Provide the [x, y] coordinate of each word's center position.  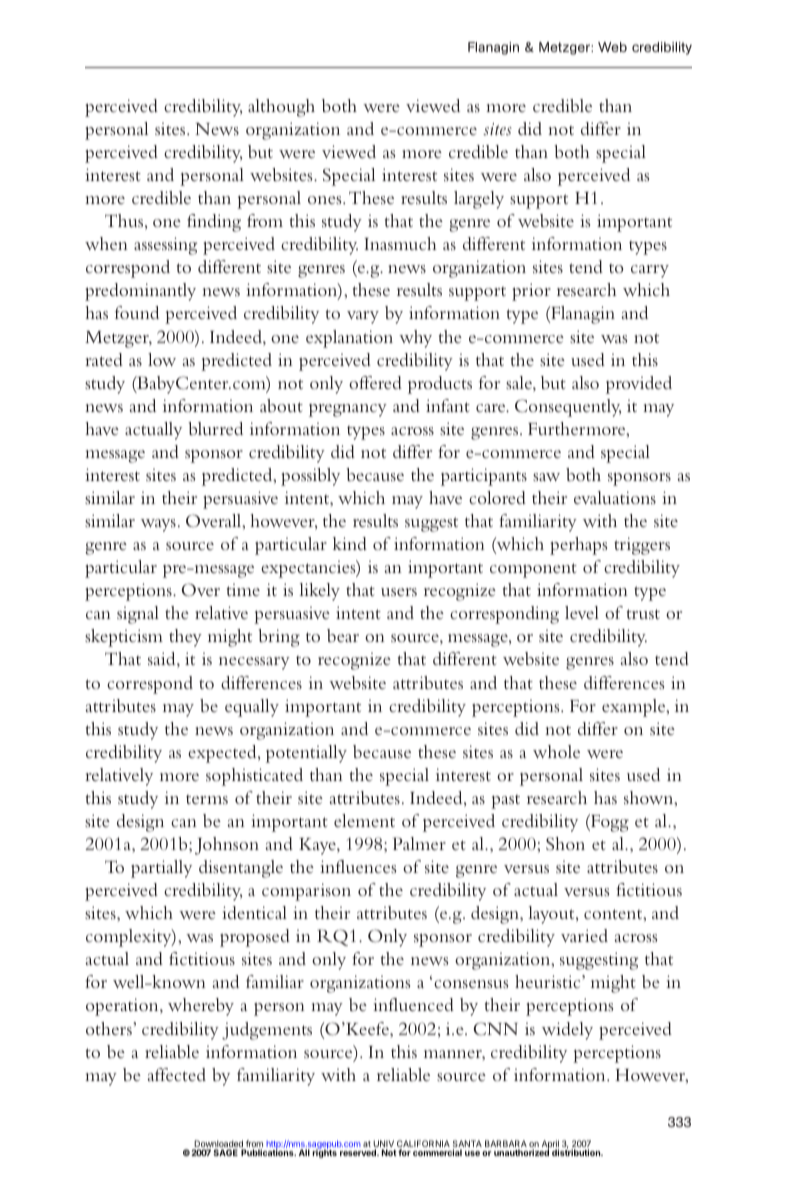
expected [223, 754]
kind [350, 543]
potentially [306, 754]
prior [531, 292]
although [281, 108]
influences [358, 866]
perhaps [578, 546]
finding [214, 223]
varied [584, 935]
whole [556, 751]
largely [479, 200]
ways [158, 525]
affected [176, 1074]
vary [363, 317]
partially [161, 869]
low [162, 359]
